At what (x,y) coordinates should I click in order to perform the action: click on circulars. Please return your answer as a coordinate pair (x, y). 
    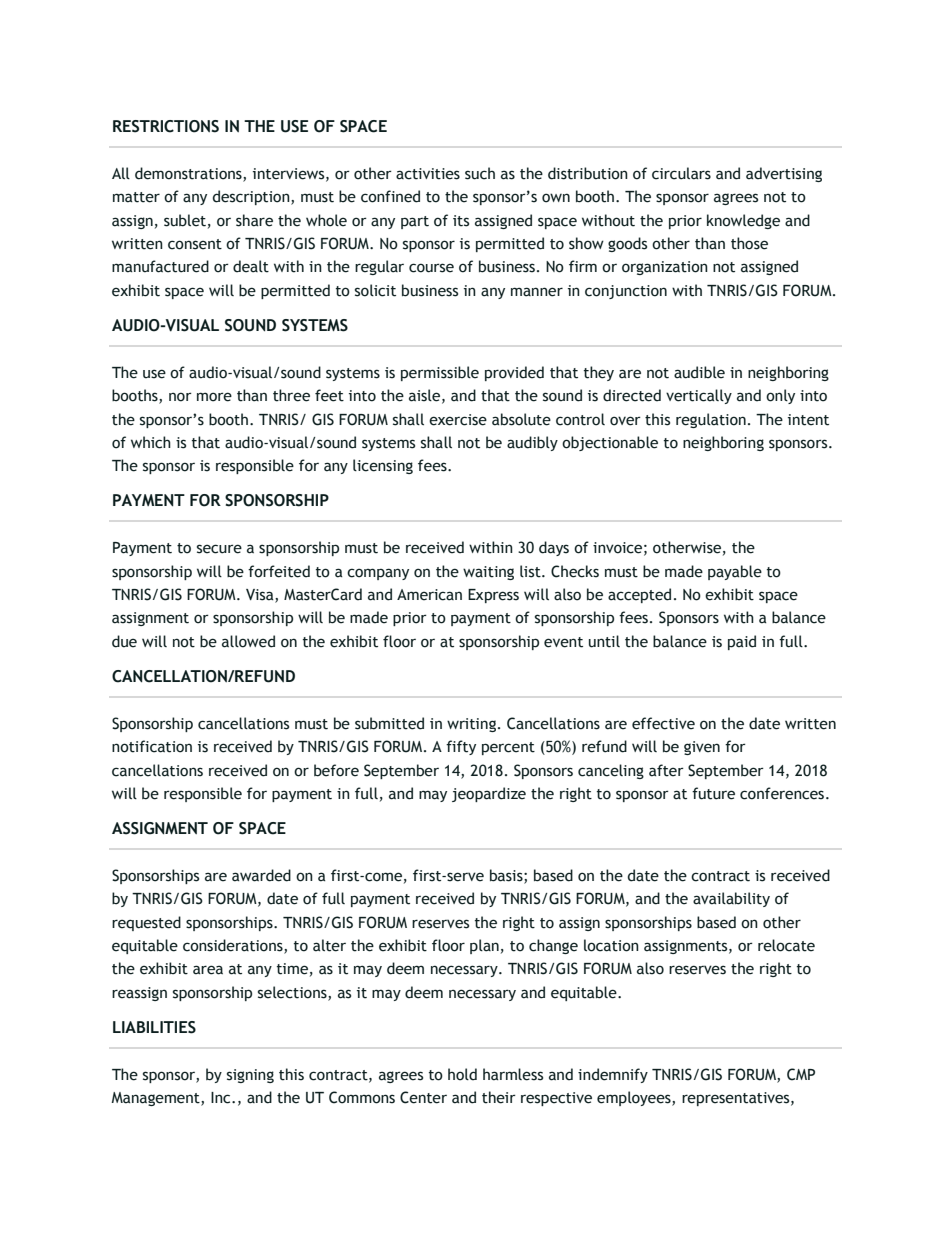
    Looking at the image, I should click on (681, 173).
